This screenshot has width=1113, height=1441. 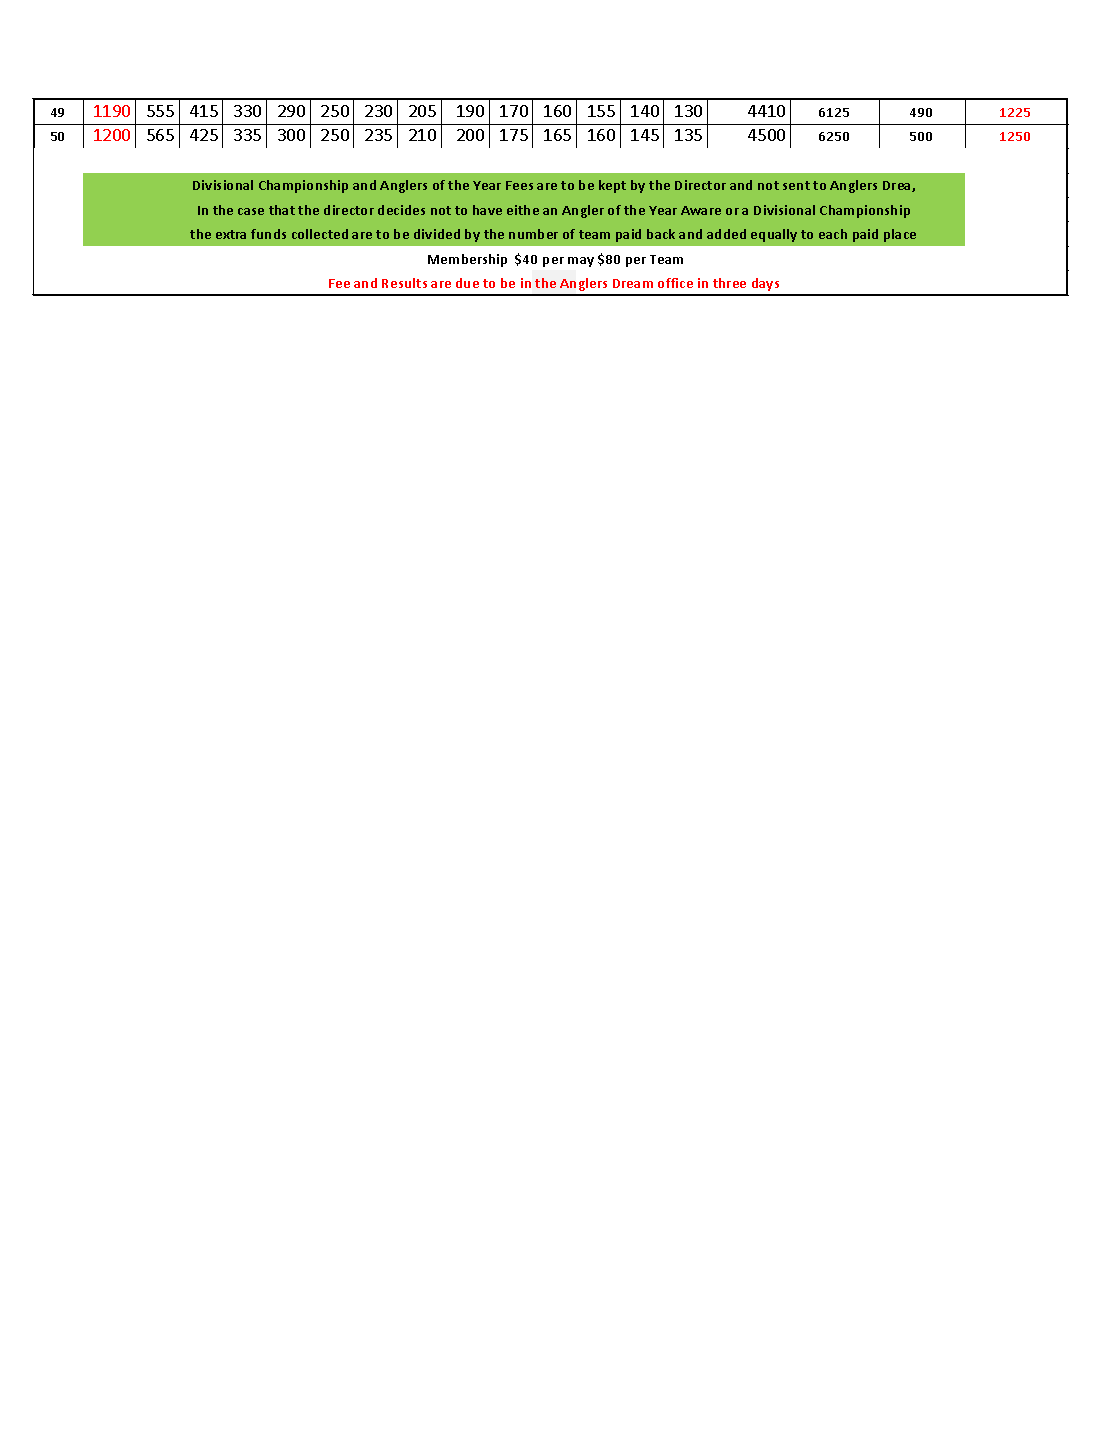 What do you see at coordinates (833, 234) in the screenshot?
I see `each` at bounding box center [833, 234].
